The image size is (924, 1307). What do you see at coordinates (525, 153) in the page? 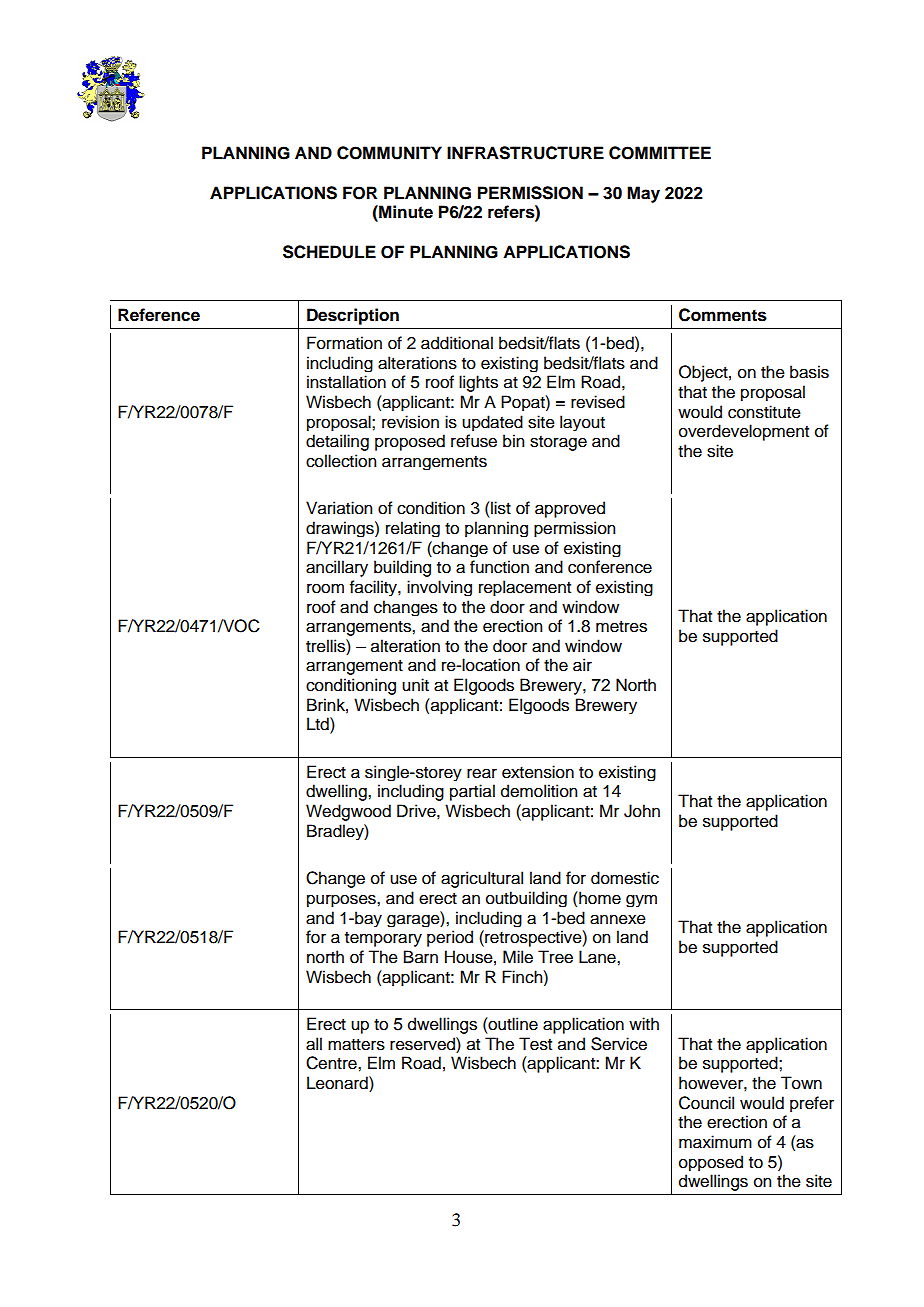
I see `INFRASTRUCTURE` at bounding box center [525, 153].
